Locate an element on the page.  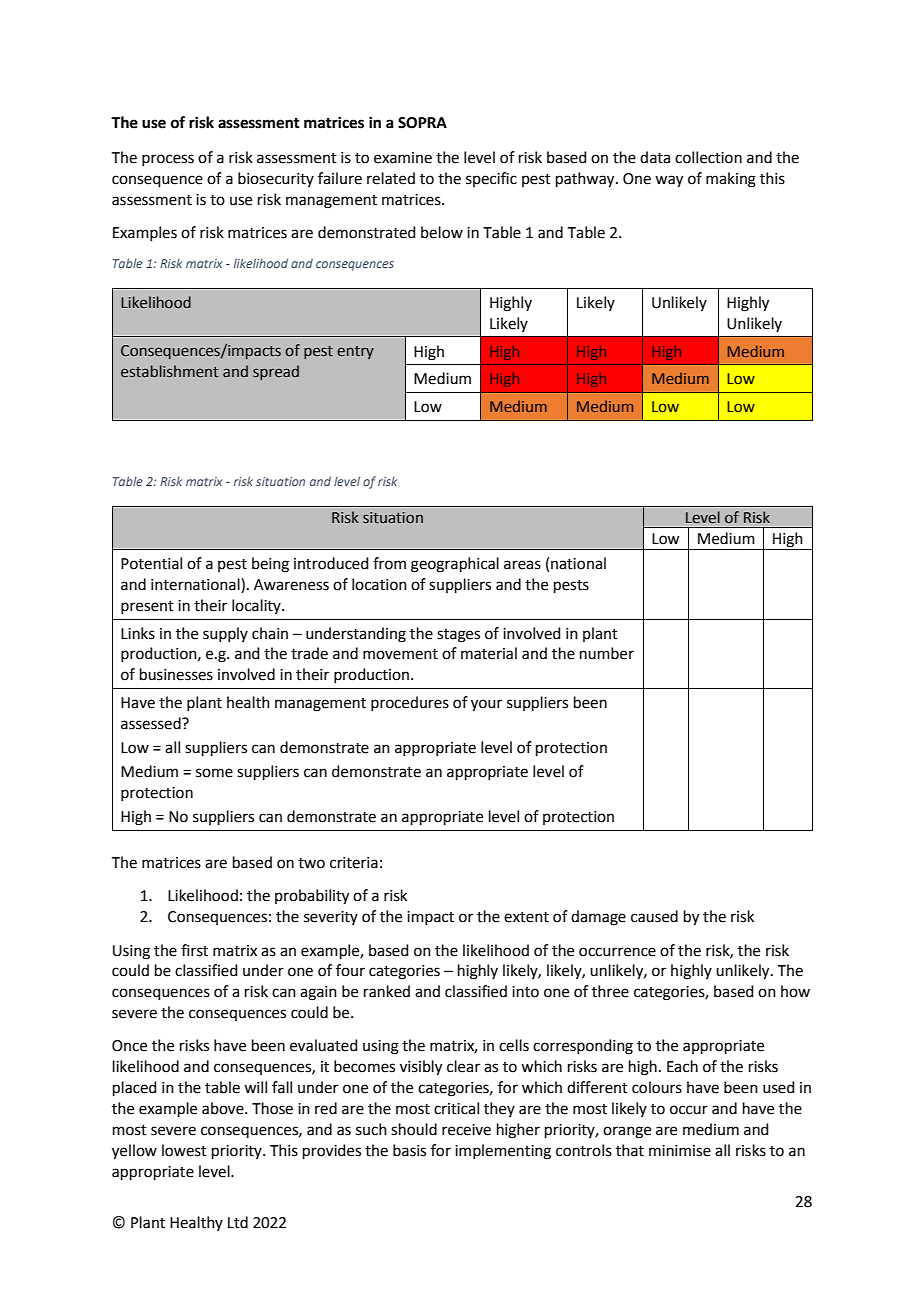
Ltd is located at coordinates (238, 1222).
